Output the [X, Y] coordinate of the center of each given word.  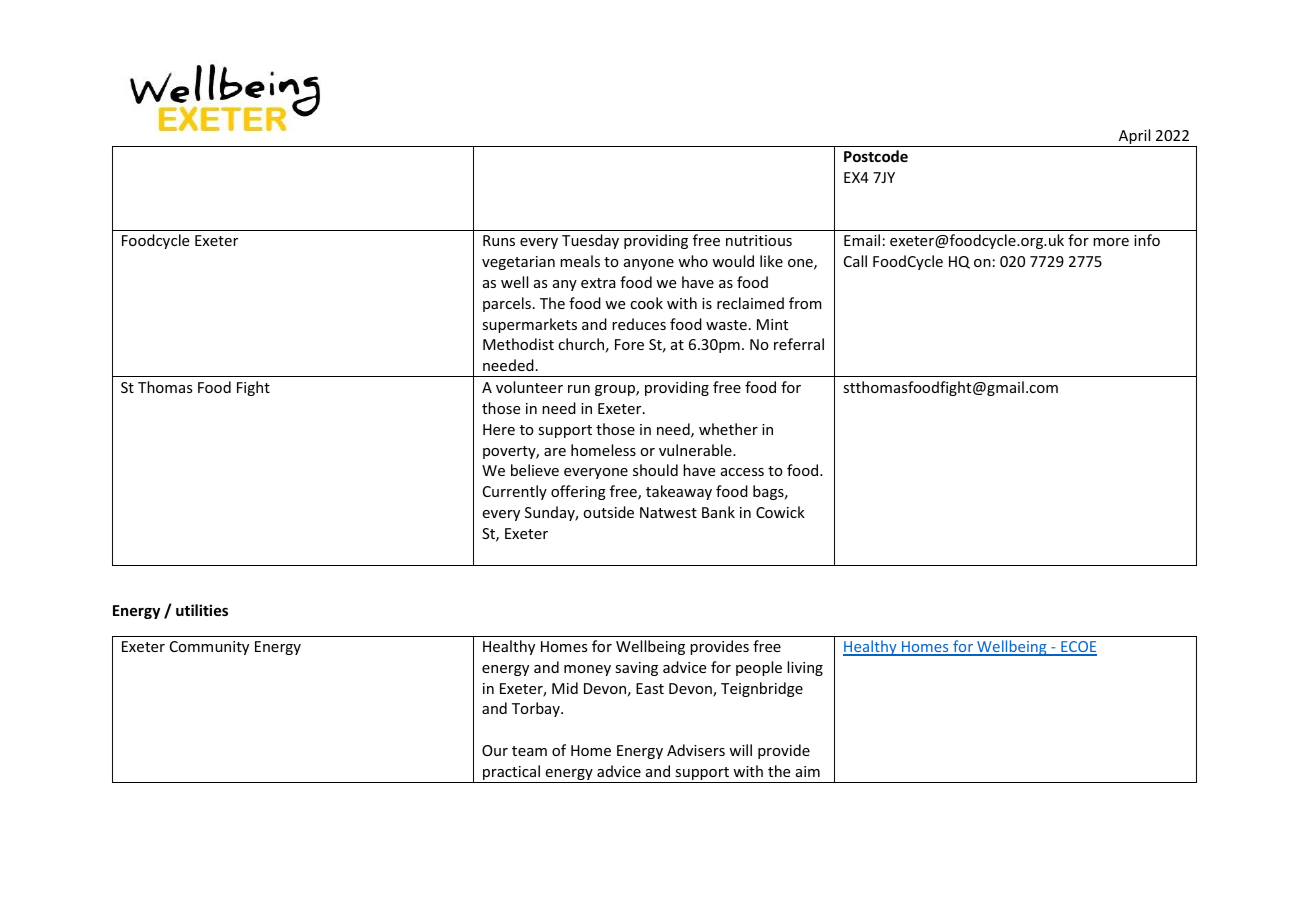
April [1135, 138]
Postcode [876, 156]
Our [495, 750]
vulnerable [696, 450]
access [742, 472]
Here [499, 429]
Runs [499, 240]
